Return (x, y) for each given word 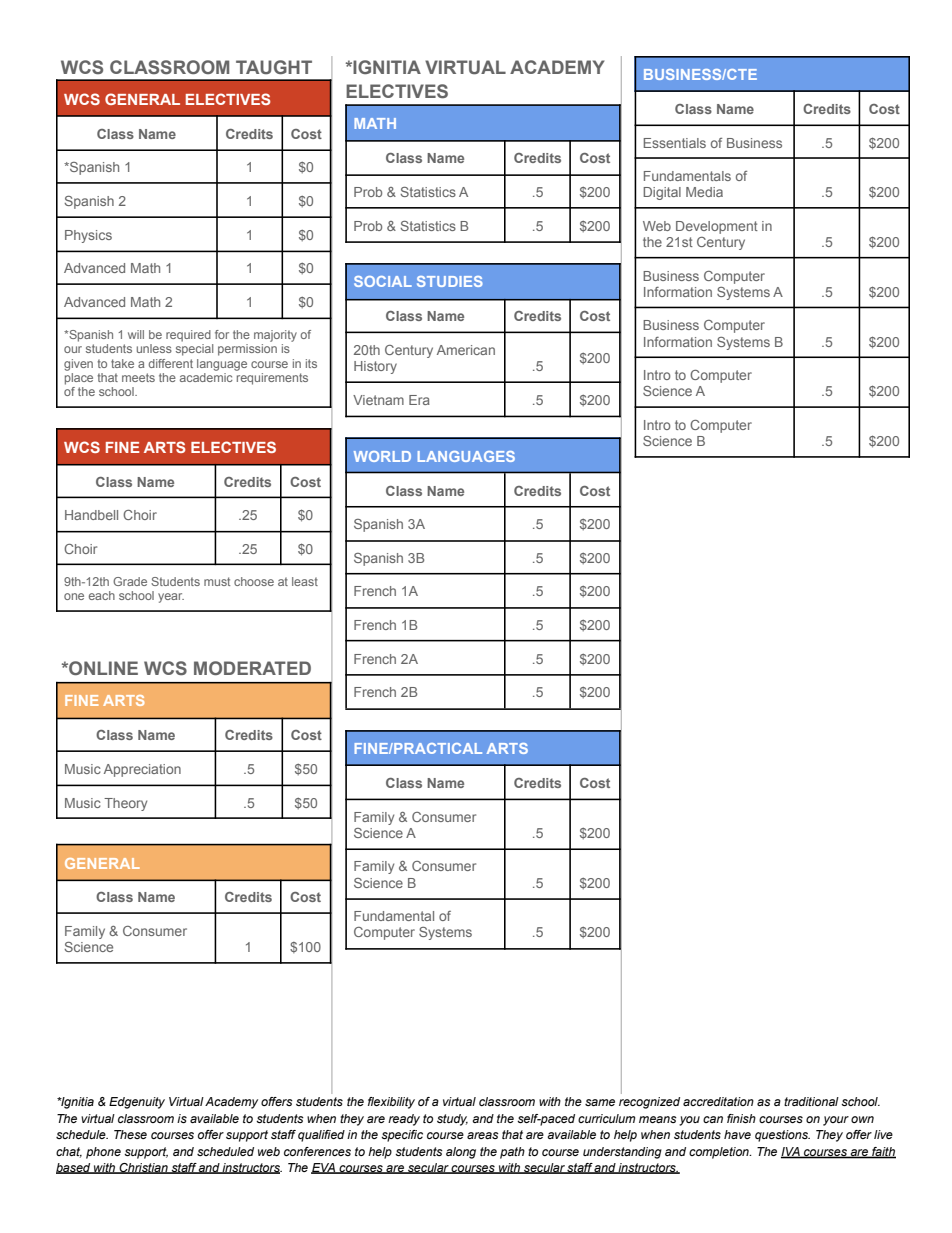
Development (717, 227)
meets (138, 377)
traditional (811, 1101)
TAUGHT (274, 67)
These (130, 1134)
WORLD (382, 456)
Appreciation (142, 770)
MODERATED (252, 668)
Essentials (675, 143)
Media (704, 192)
